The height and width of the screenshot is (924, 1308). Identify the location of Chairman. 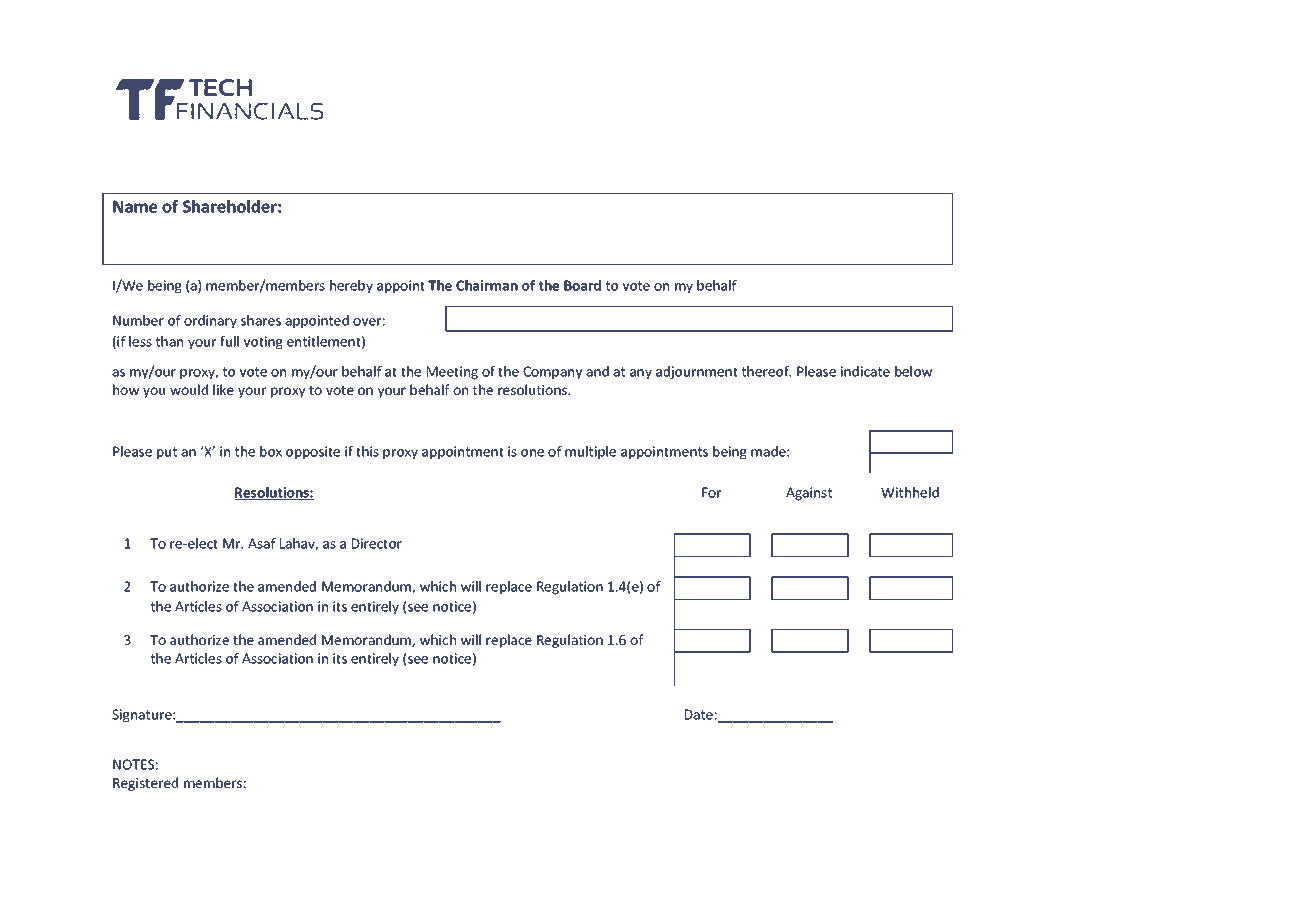
(487, 285).
